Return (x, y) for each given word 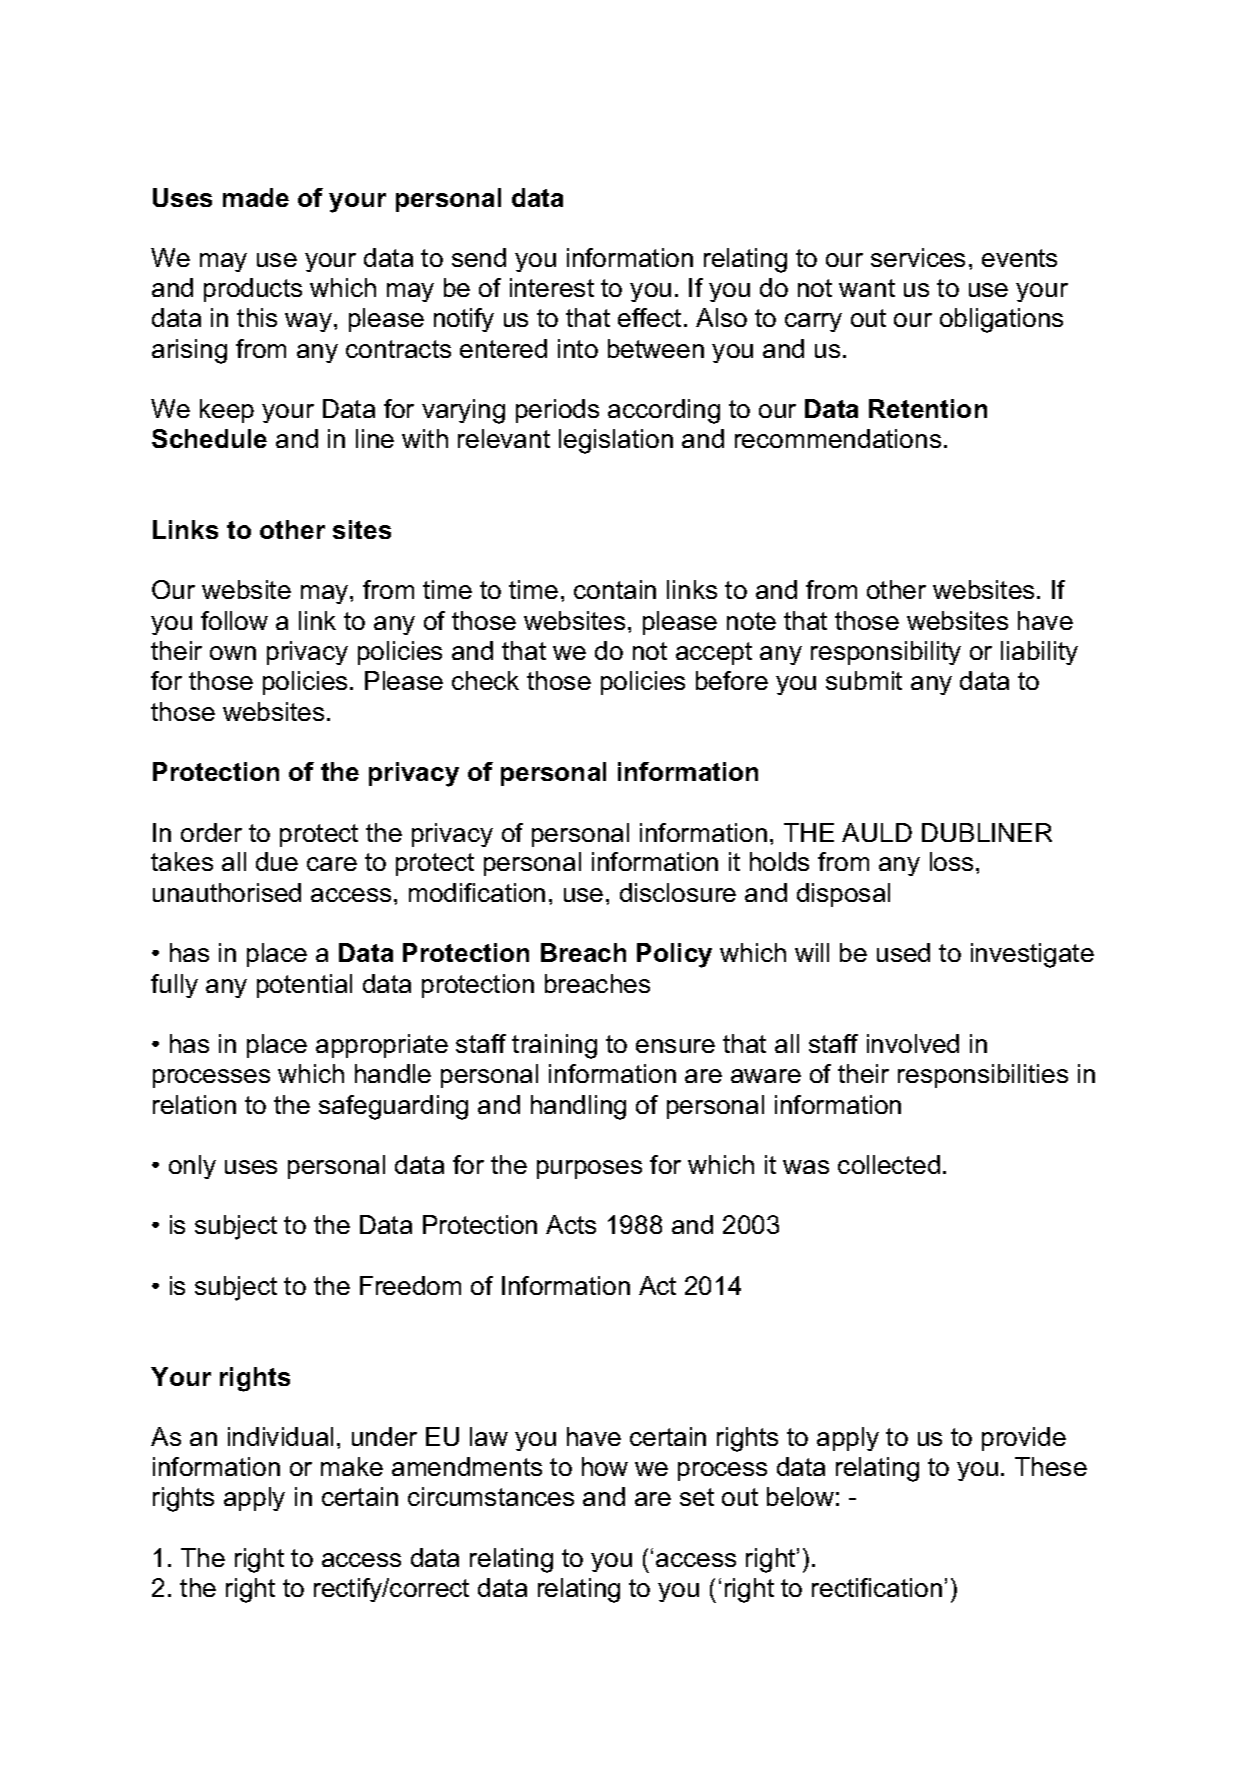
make (352, 1466)
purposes (589, 1169)
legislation (616, 441)
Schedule (209, 438)
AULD (877, 832)
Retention (928, 408)
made (256, 197)
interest (552, 287)
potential (304, 986)
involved (913, 1043)
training (554, 1046)
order (211, 832)
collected (889, 1164)
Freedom (410, 1285)
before (732, 680)
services (918, 257)
